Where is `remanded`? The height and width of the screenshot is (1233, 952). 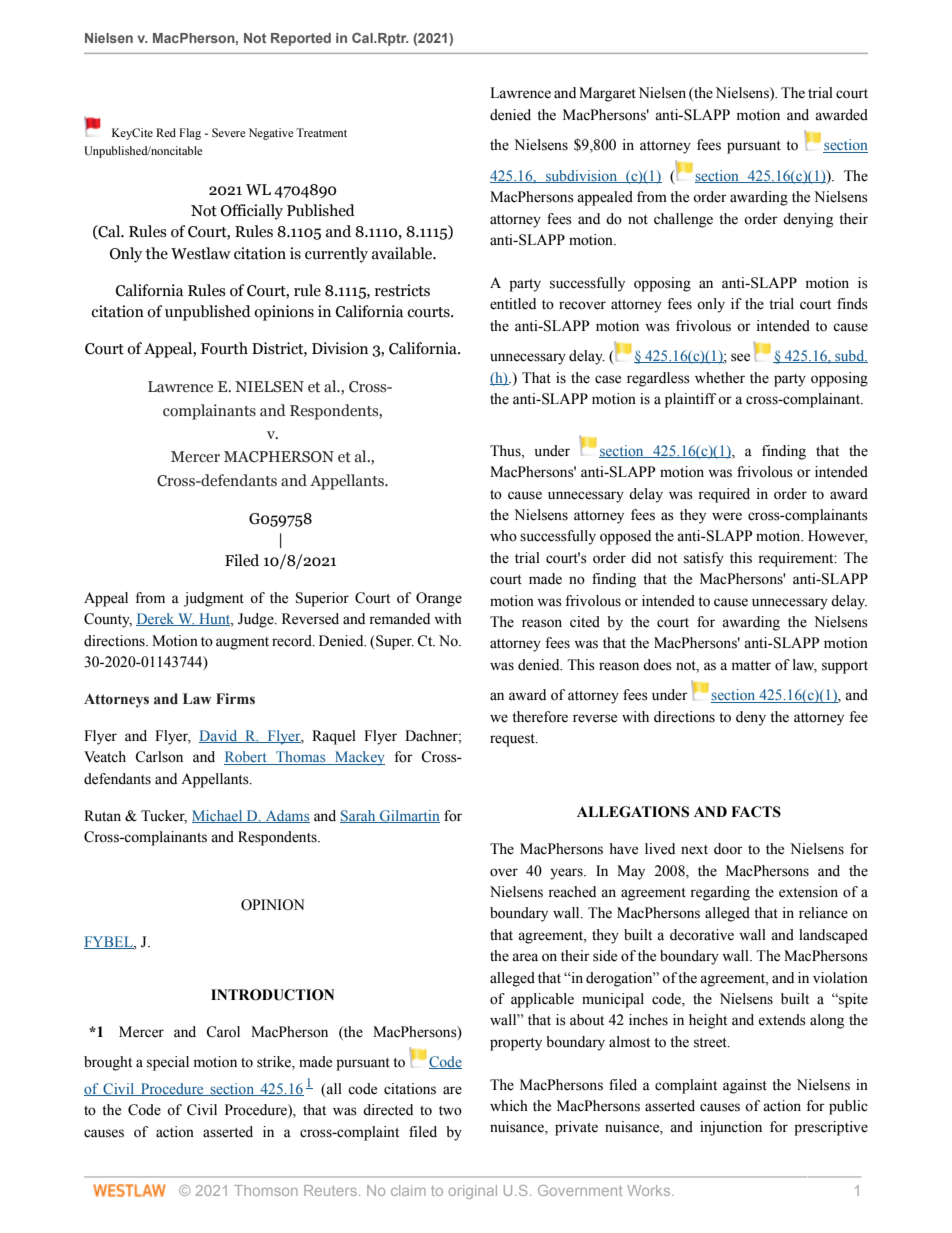 remanded is located at coordinates (399, 619).
